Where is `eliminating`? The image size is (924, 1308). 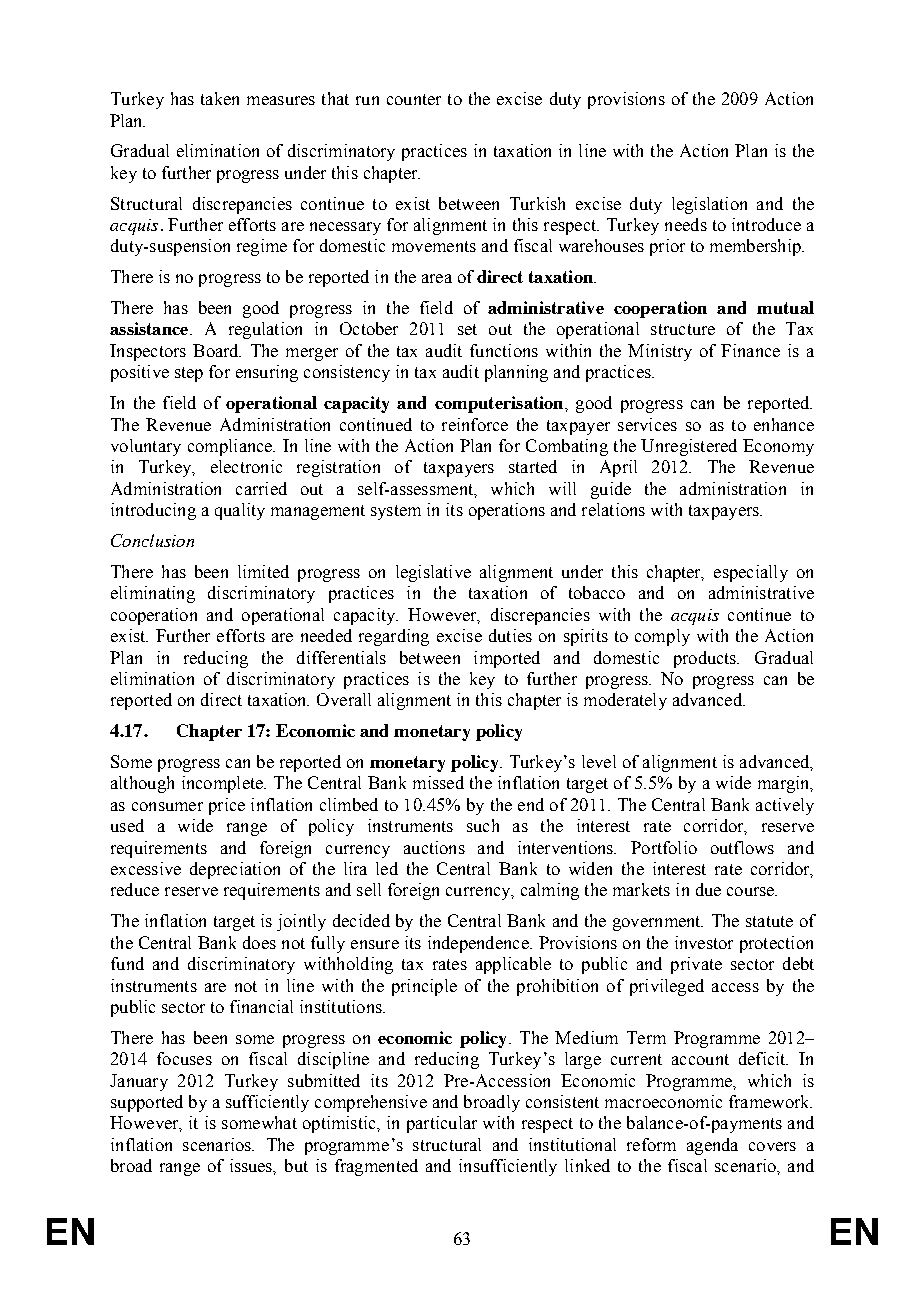 eliminating is located at coordinates (153, 594).
